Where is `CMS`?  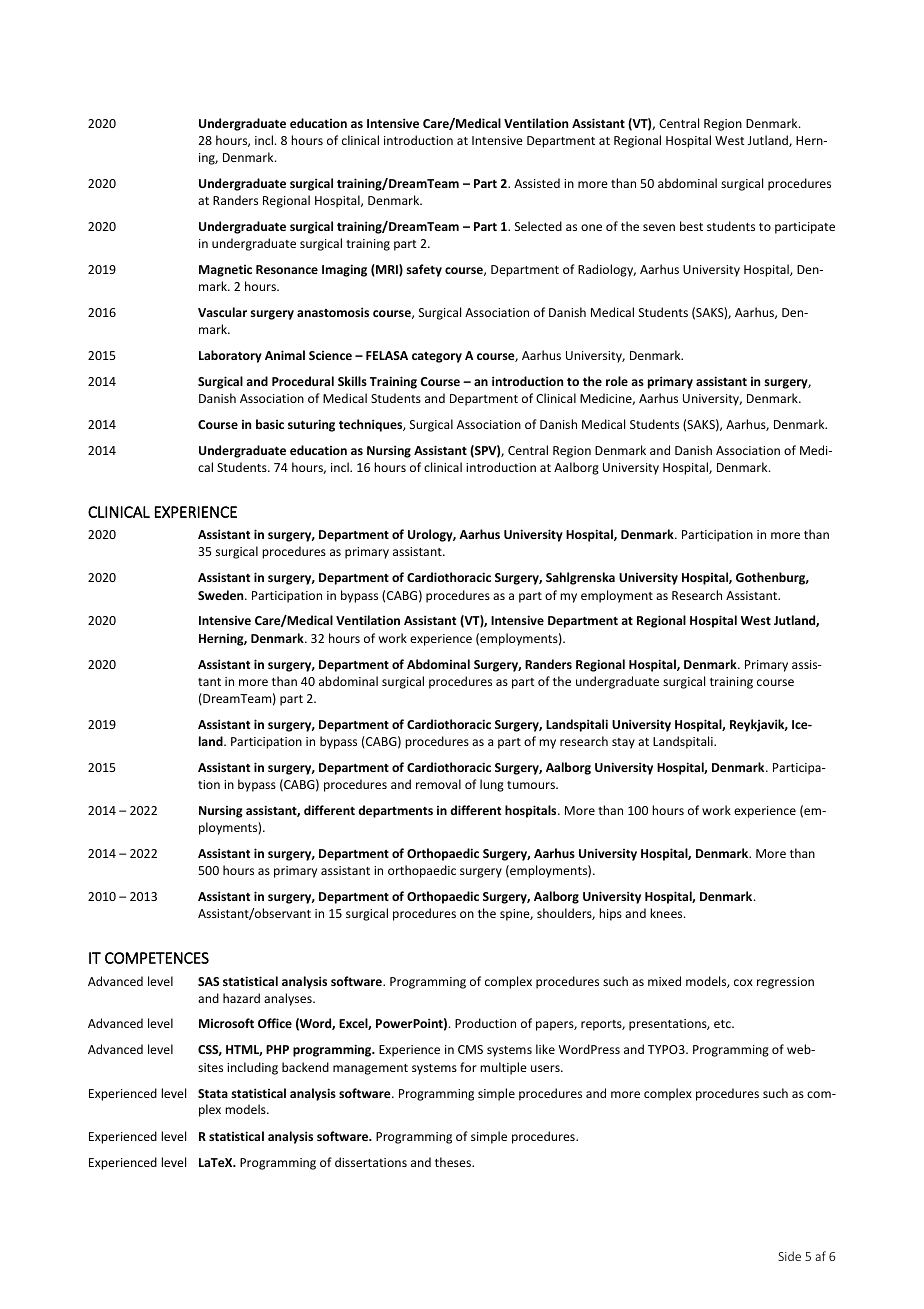
CMS is located at coordinates (470, 1049).
